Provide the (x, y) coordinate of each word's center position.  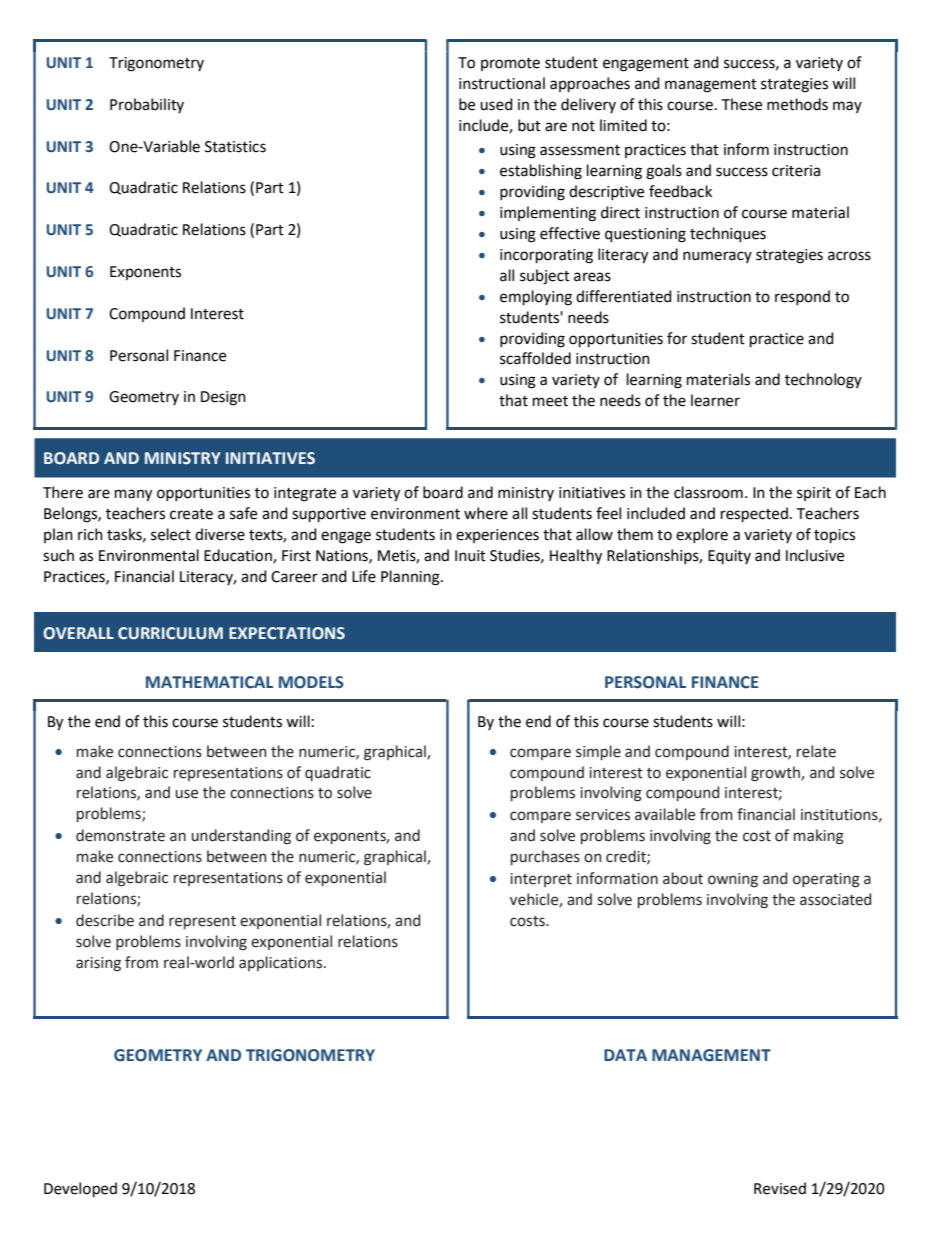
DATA (625, 1055)
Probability (147, 105)
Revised (780, 1188)
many (133, 495)
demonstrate (120, 835)
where (486, 513)
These (742, 104)
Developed (80, 1189)
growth (776, 774)
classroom (708, 492)
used (496, 104)
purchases (545, 857)
